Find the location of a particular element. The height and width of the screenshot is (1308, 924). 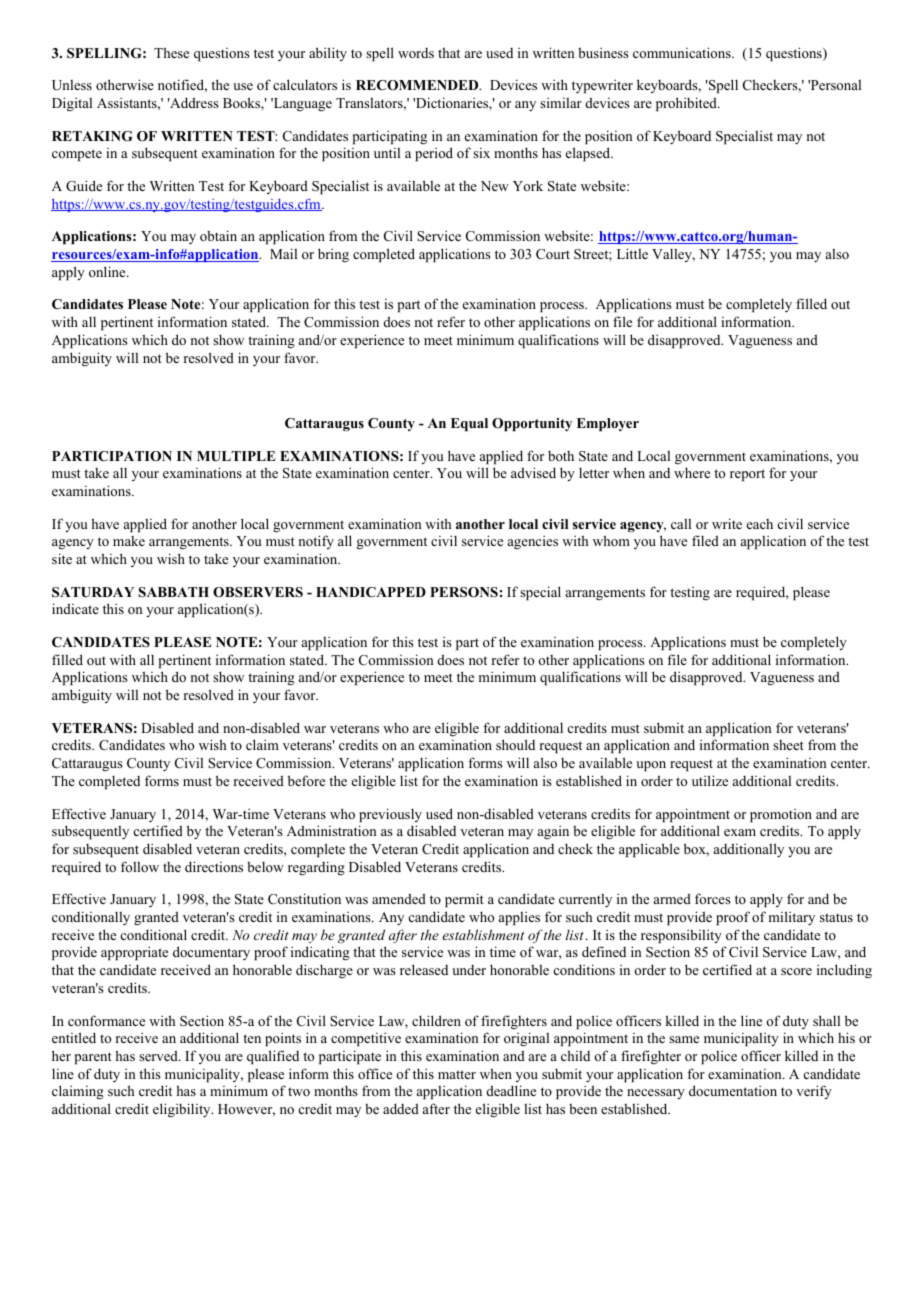

matter is located at coordinates (457, 1074).
